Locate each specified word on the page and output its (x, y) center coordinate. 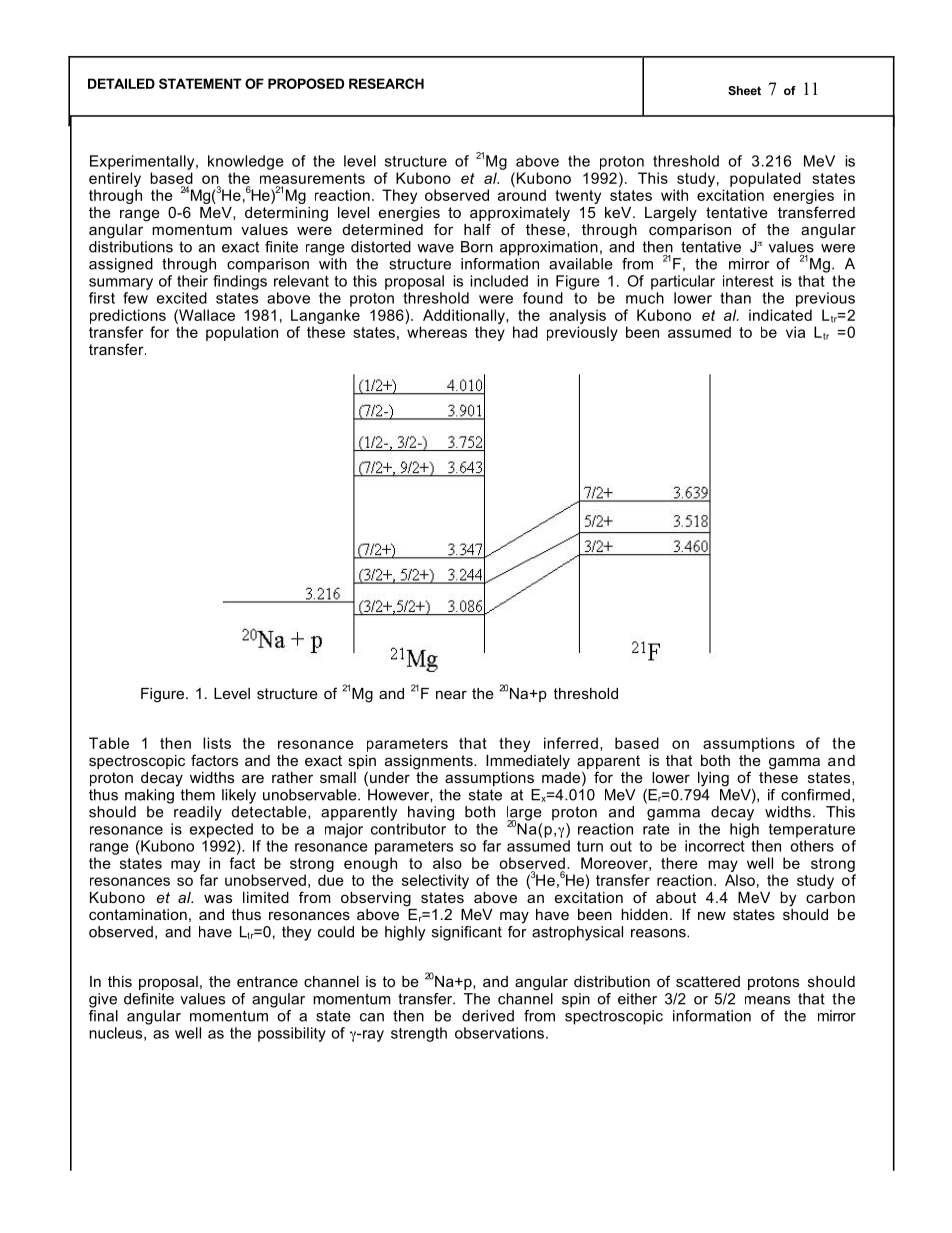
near (451, 694)
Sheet (744, 90)
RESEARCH (386, 83)
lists (217, 743)
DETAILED (121, 83)
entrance (267, 981)
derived (488, 1016)
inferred (571, 743)
